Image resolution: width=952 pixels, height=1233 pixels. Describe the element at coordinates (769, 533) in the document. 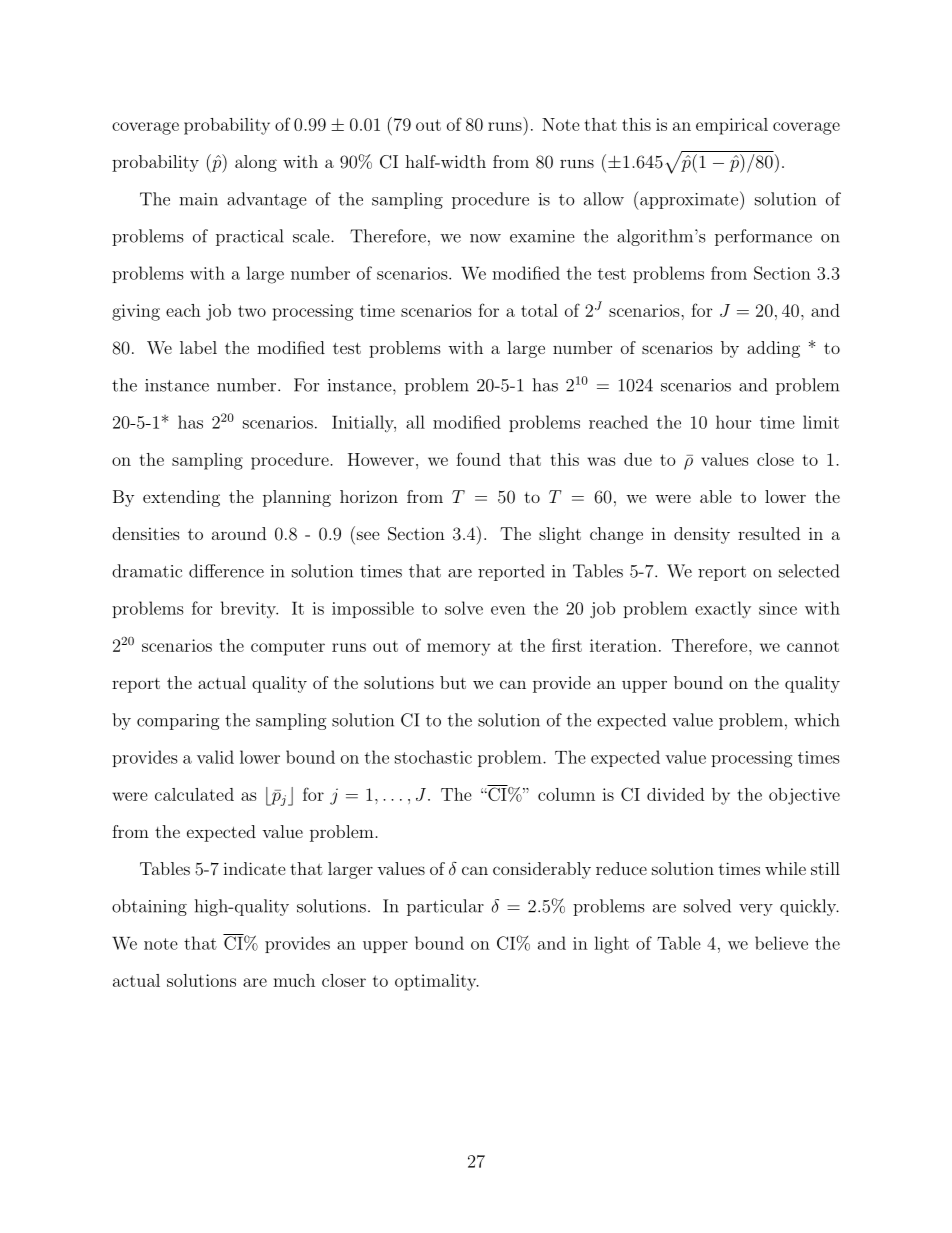

I see `resulted` at that location.
